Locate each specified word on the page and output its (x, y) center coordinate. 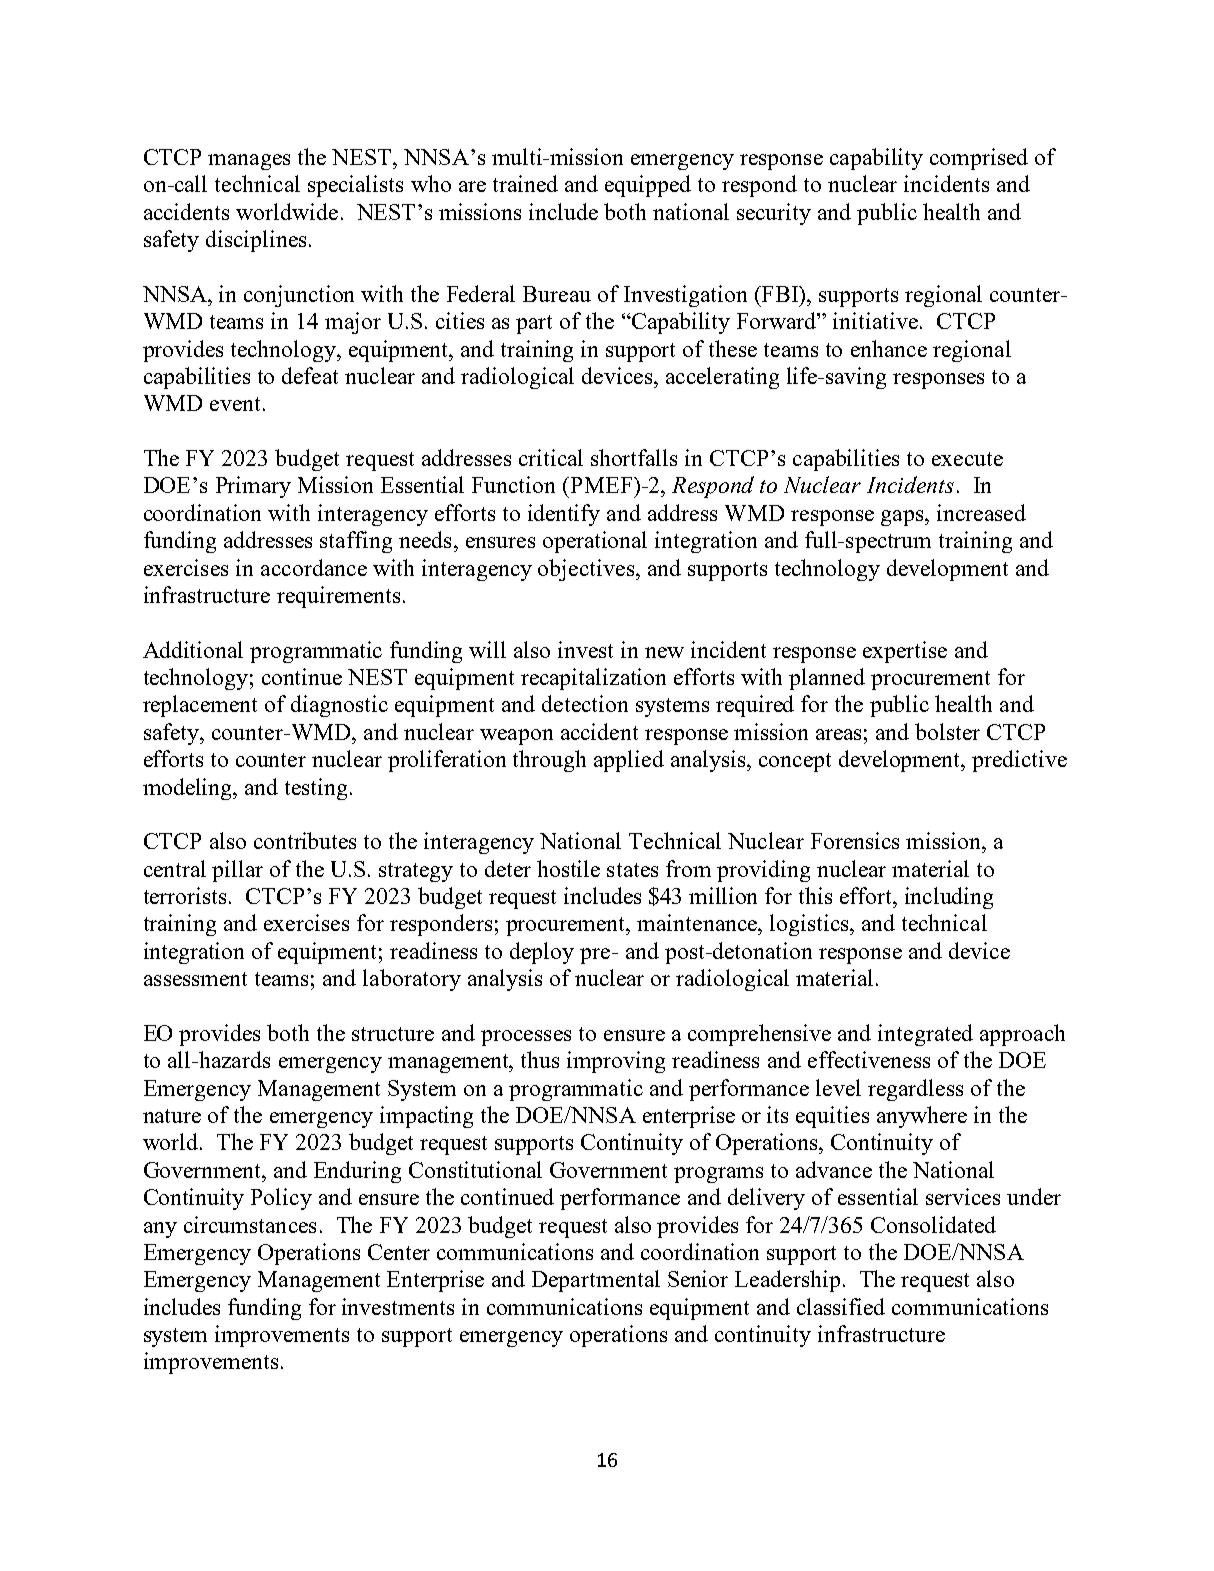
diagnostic (339, 706)
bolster (947, 731)
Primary (253, 487)
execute (967, 459)
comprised (979, 159)
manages (249, 162)
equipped (648, 186)
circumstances (250, 1224)
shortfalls (634, 457)
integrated (925, 1035)
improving (616, 1062)
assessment (195, 979)
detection (585, 703)
